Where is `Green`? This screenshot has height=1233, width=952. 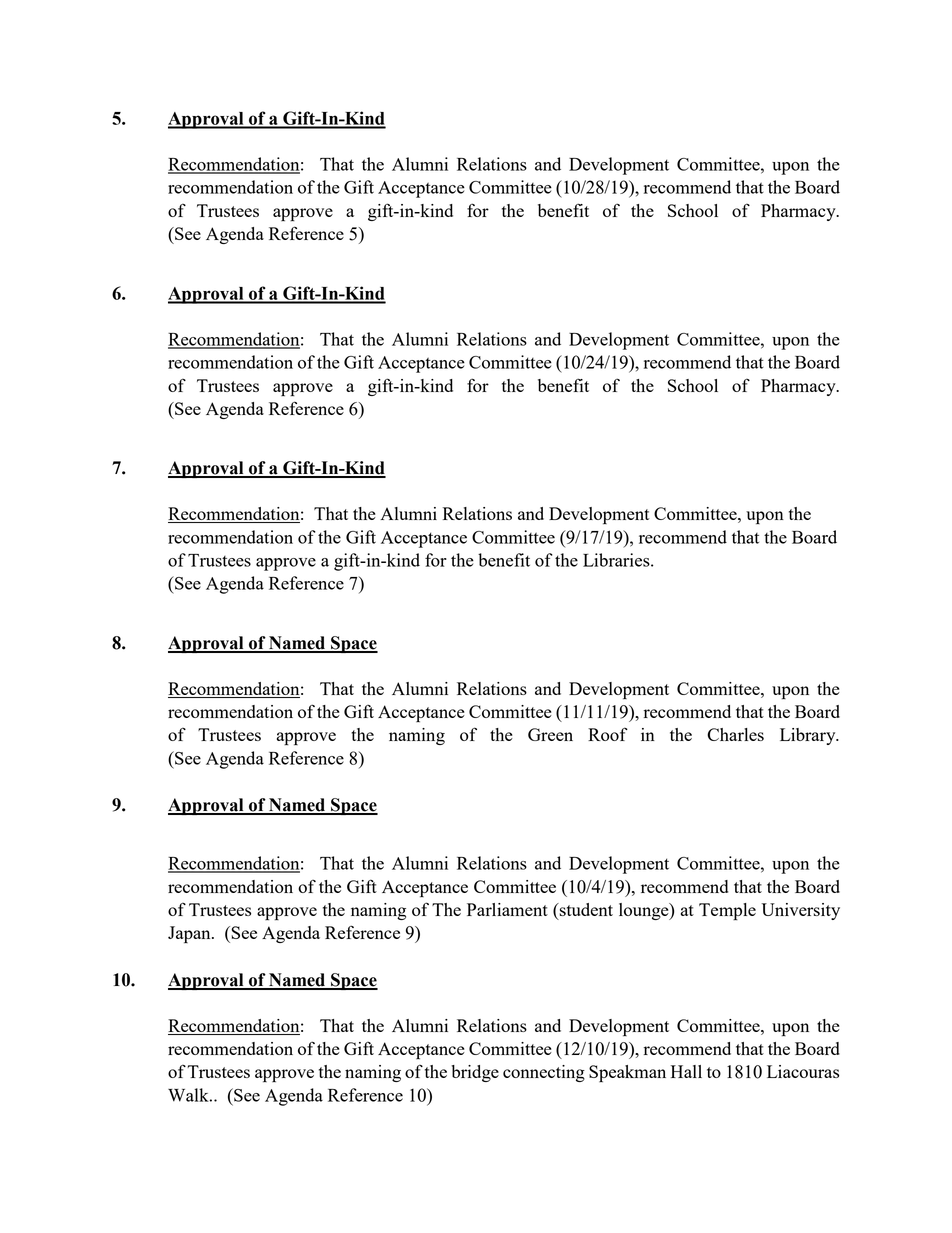
Green is located at coordinates (550, 734).
